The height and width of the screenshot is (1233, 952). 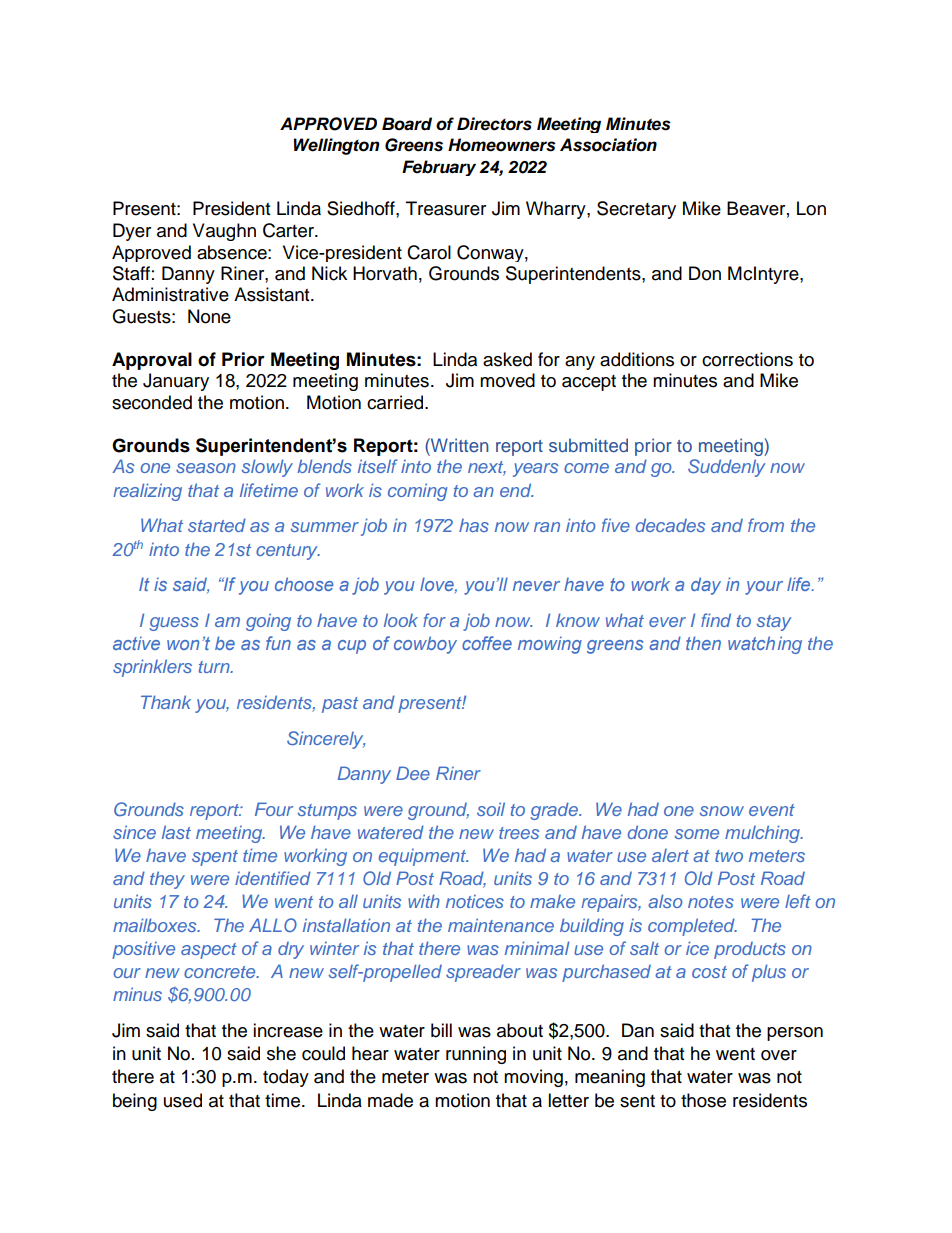 I want to click on used, so click(x=183, y=1100).
